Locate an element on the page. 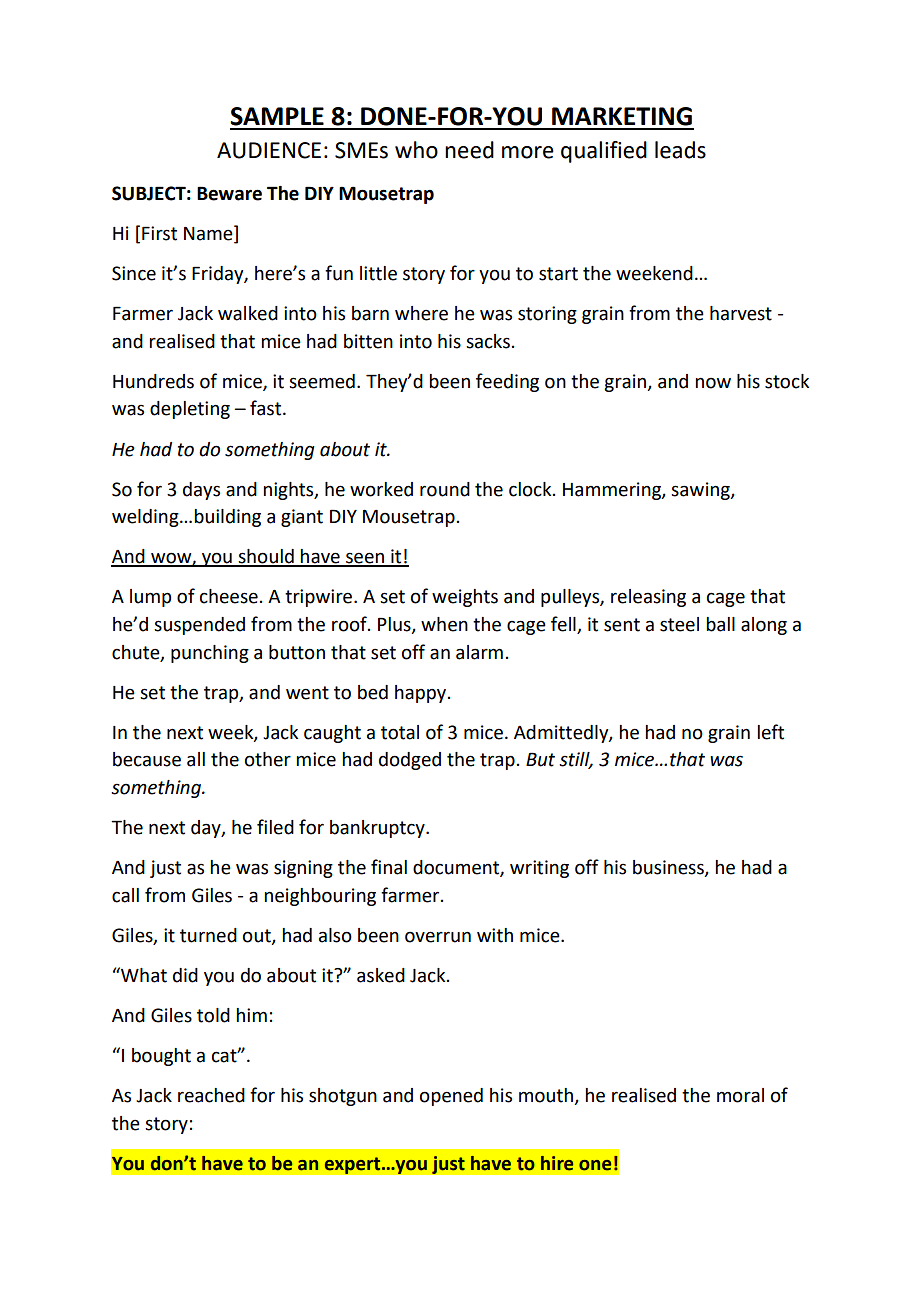 This document has width=924, height=1308. need is located at coordinates (469, 150).
